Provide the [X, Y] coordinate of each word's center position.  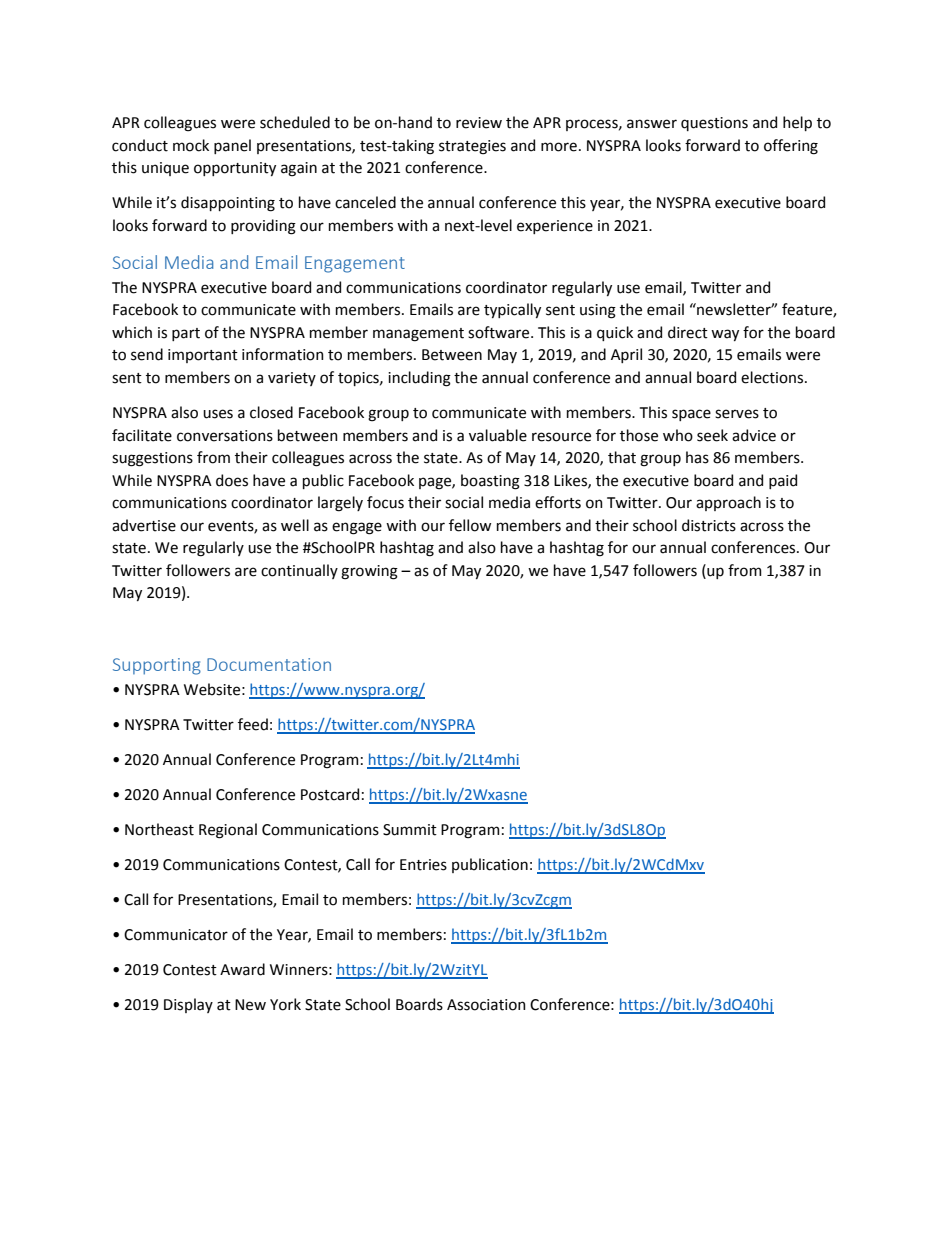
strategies [472, 147]
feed [253, 724]
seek [712, 435]
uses [218, 414]
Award [242, 969]
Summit [410, 830]
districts [709, 525]
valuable [498, 435]
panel [232, 146]
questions [714, 124]
